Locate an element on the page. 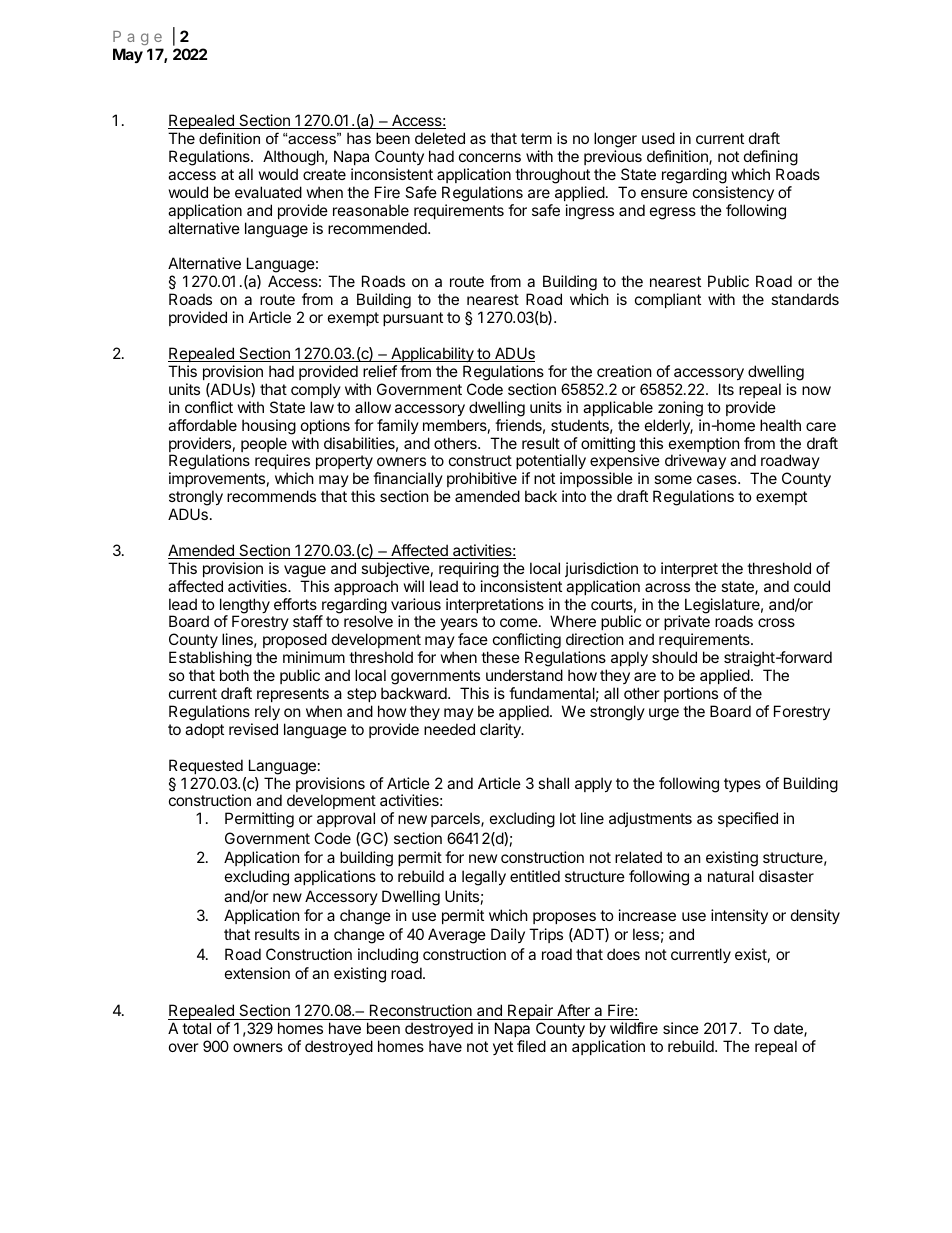 Image resolution: width=952 pixels, height=1233 pixels. health is located at coordinates (780, 425).
